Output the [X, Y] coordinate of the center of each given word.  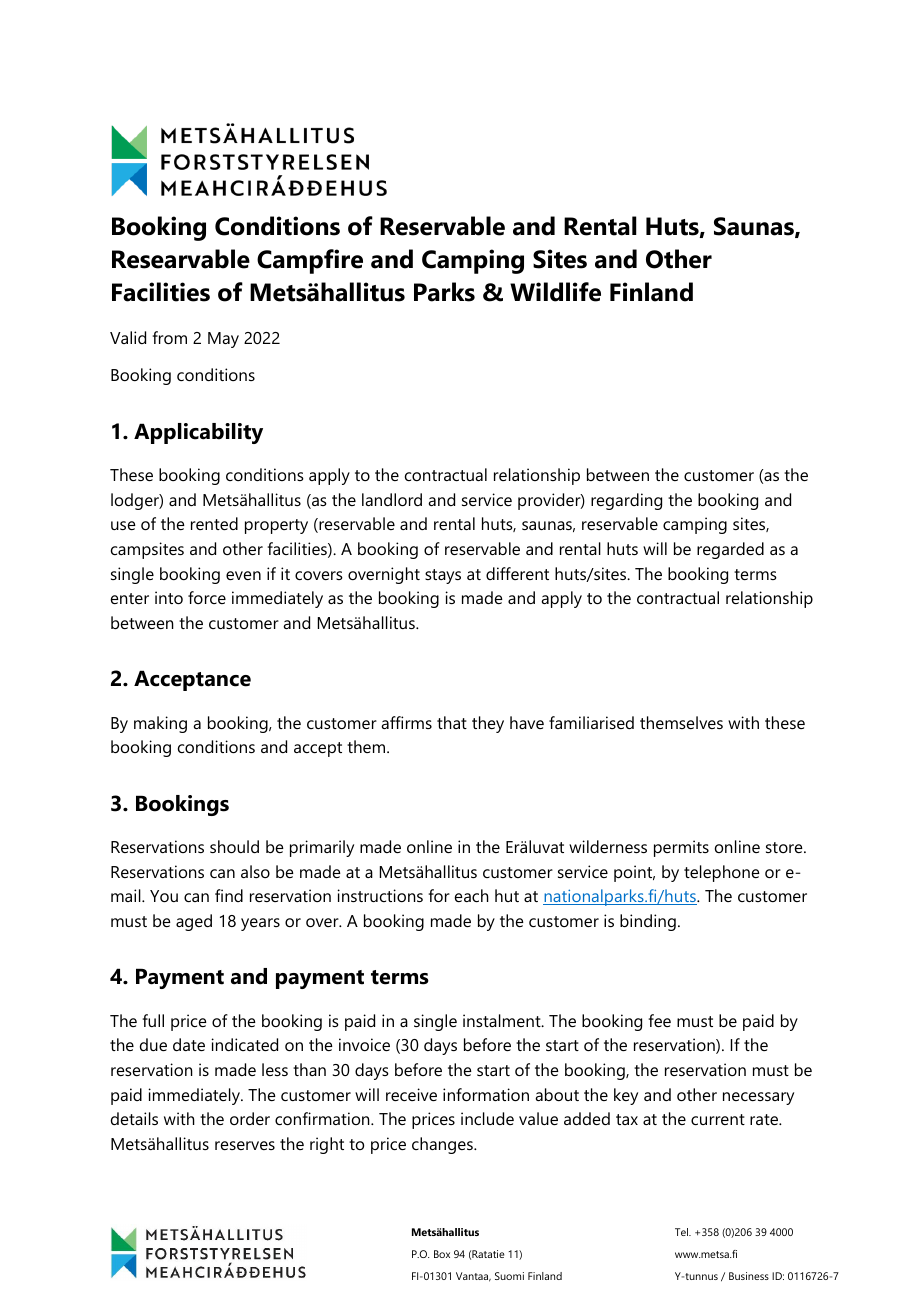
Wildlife [555, 292]
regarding [626, 501]
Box [442, 1254]
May [223, 340]
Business [749, 1276]
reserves [245, 1145]
